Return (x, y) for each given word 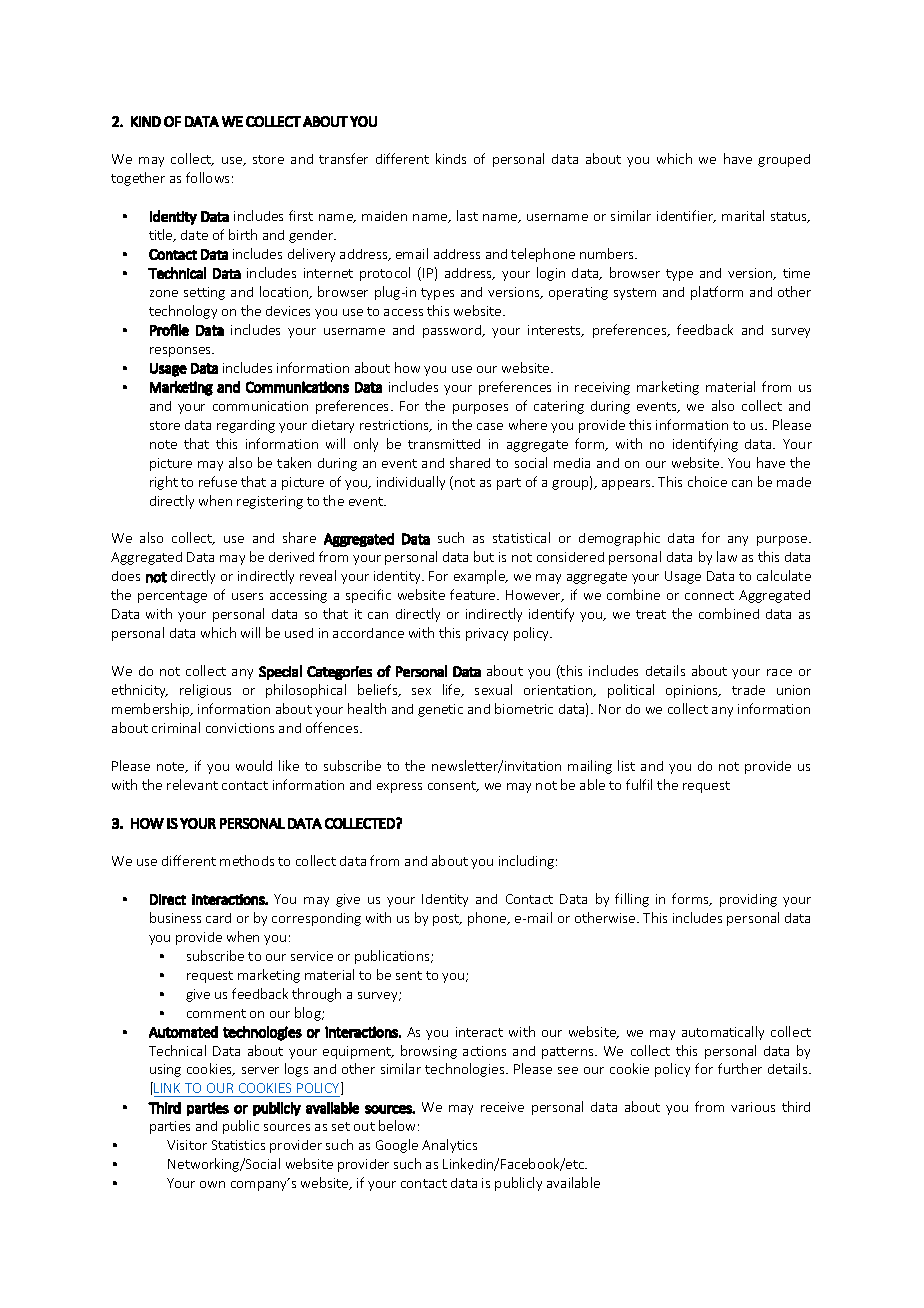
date (194, 235)
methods (247, 860)
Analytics (449, 1146)
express (399, 788)
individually (411, 483)
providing (748, 900)
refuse (218, 481)
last (467, 215)
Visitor (187, 1145)
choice (707, 481)
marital (743, 215)
